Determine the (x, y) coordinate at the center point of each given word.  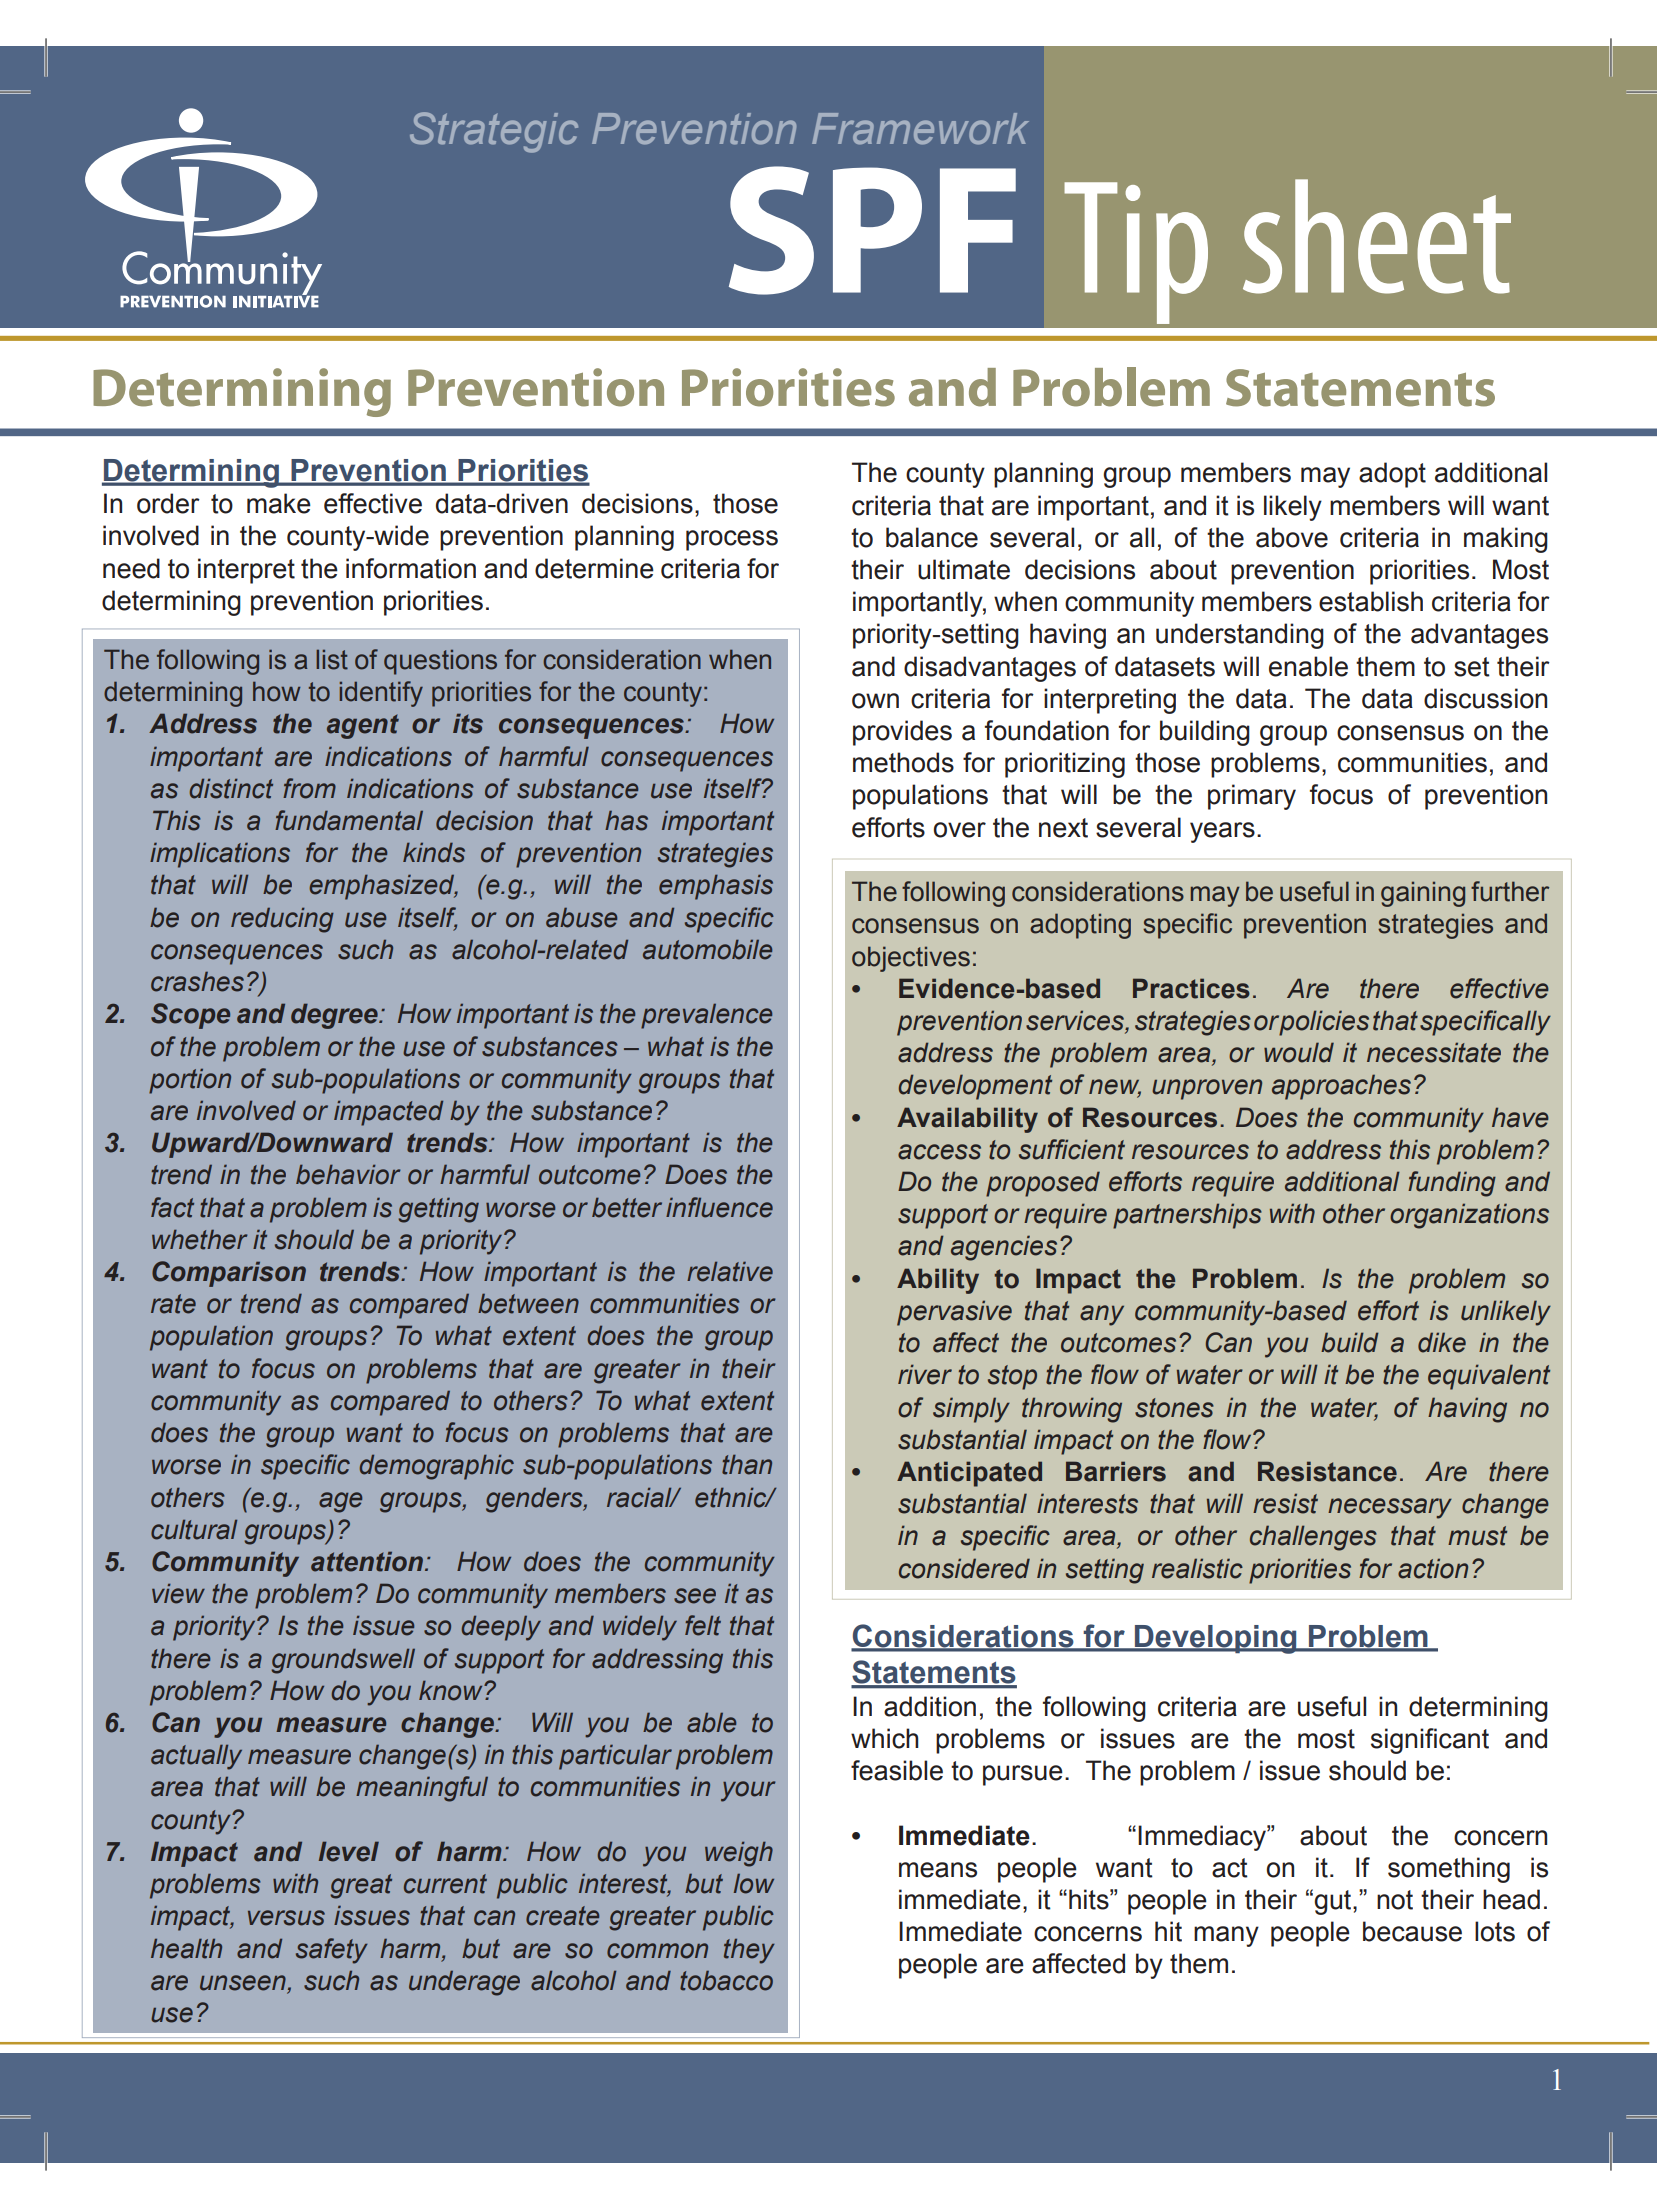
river (925, 1374)
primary (1252, 797)
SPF (872, 230)
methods (903, 762)
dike (1442, 1342)
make (279, 503)
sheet (1377, 236)
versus (286, 1918)
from (309, 788)
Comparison (229, 1274)
